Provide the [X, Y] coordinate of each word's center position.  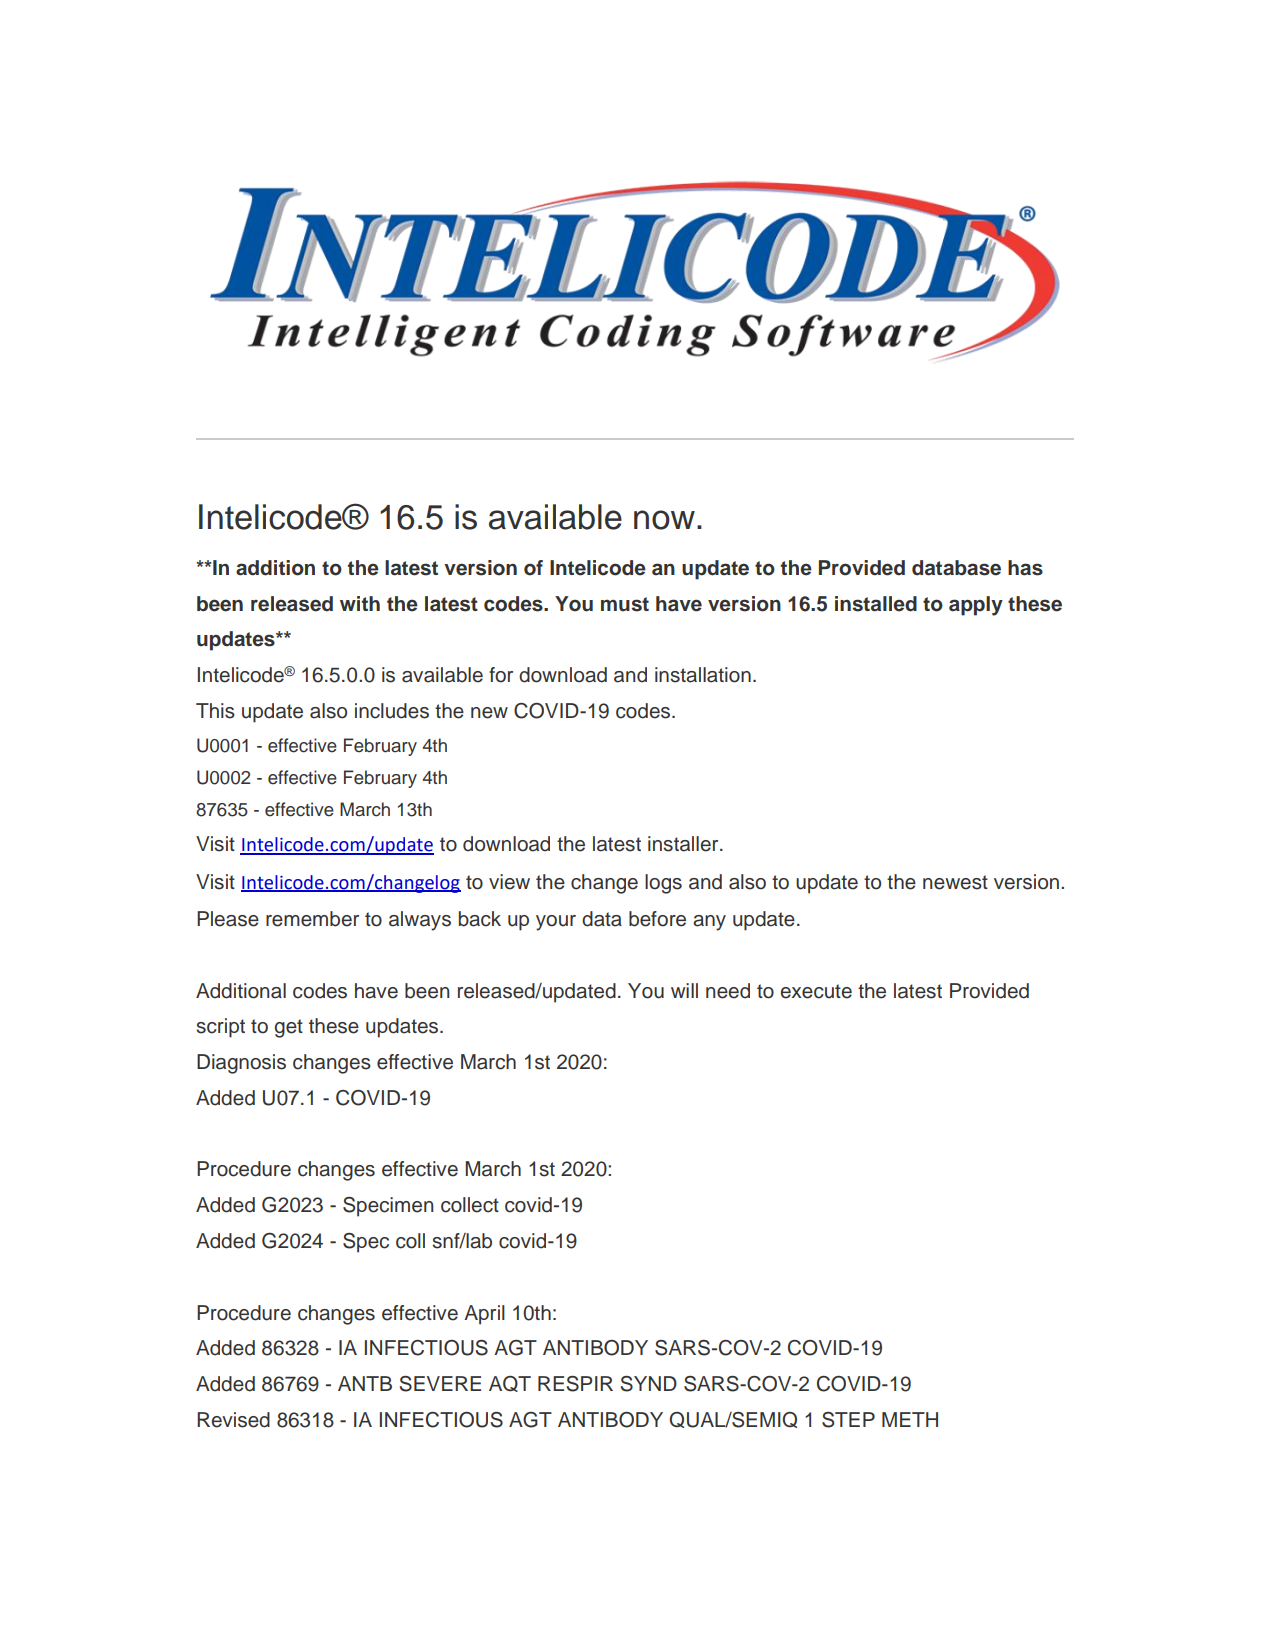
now [664, 520]
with [360, 603]
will [684, 990]
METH [910, 1419]
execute [816, 991]
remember [312, 919]
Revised [233, 1420]
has [1025, 568]
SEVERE [440, 1384]
